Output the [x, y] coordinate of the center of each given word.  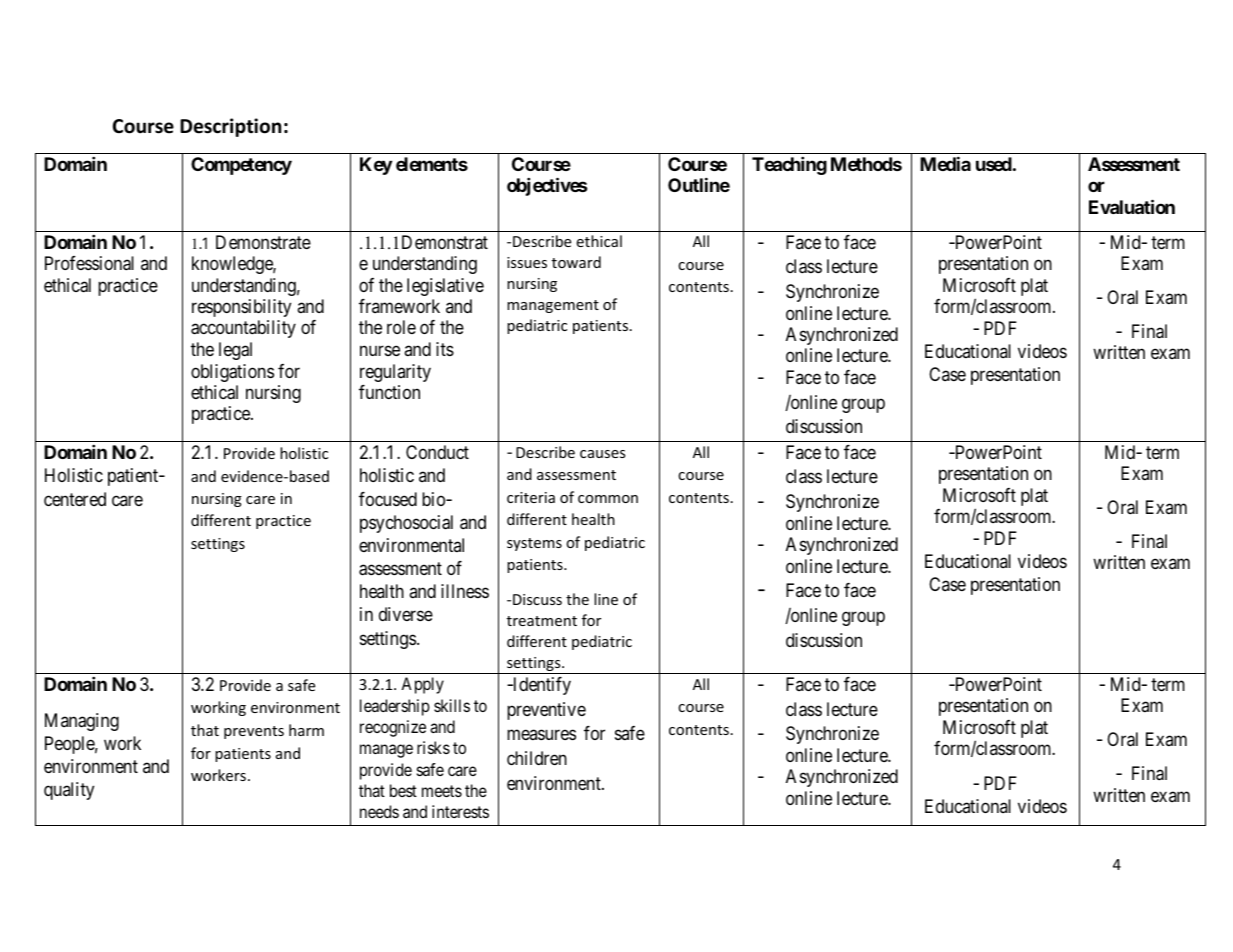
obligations [232, 373]
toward [576, 262]
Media [945, 163]
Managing [82, 722]
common [608, 499]
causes [602, 454]
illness [465, 591]
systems [534, 544]
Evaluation [1132, 206]
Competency [241, 166]
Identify [541, 686]
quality [69, 791]
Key [376, 166]
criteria [531, 497]
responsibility [241, 308]
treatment [542, 621]
